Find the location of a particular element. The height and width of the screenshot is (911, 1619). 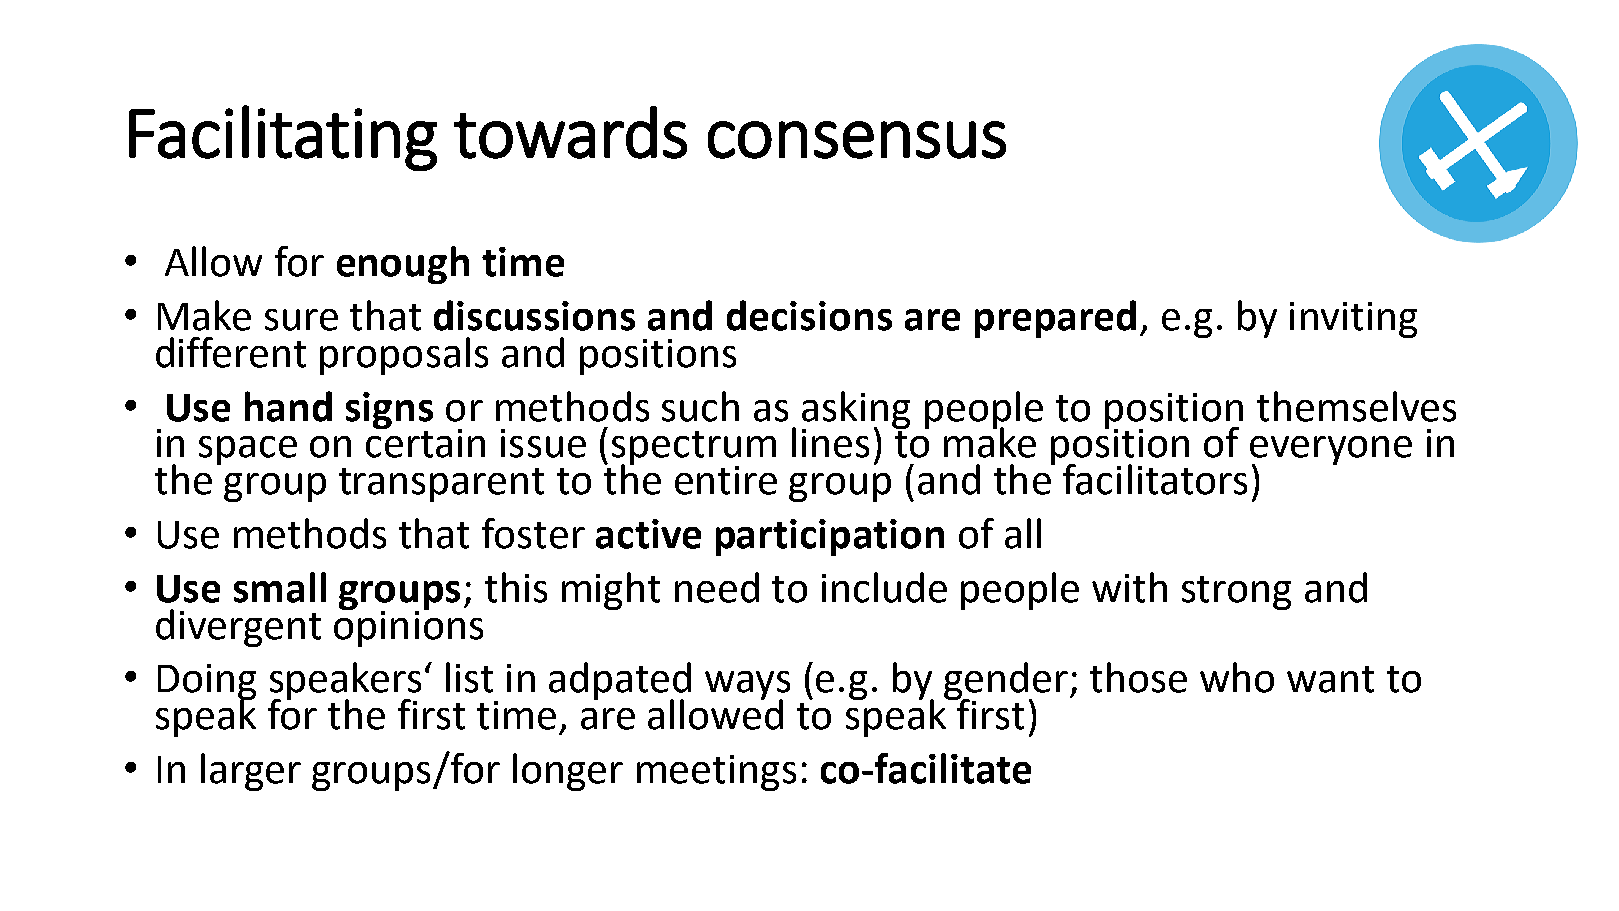

who is located at coordinates (1237, 677).
